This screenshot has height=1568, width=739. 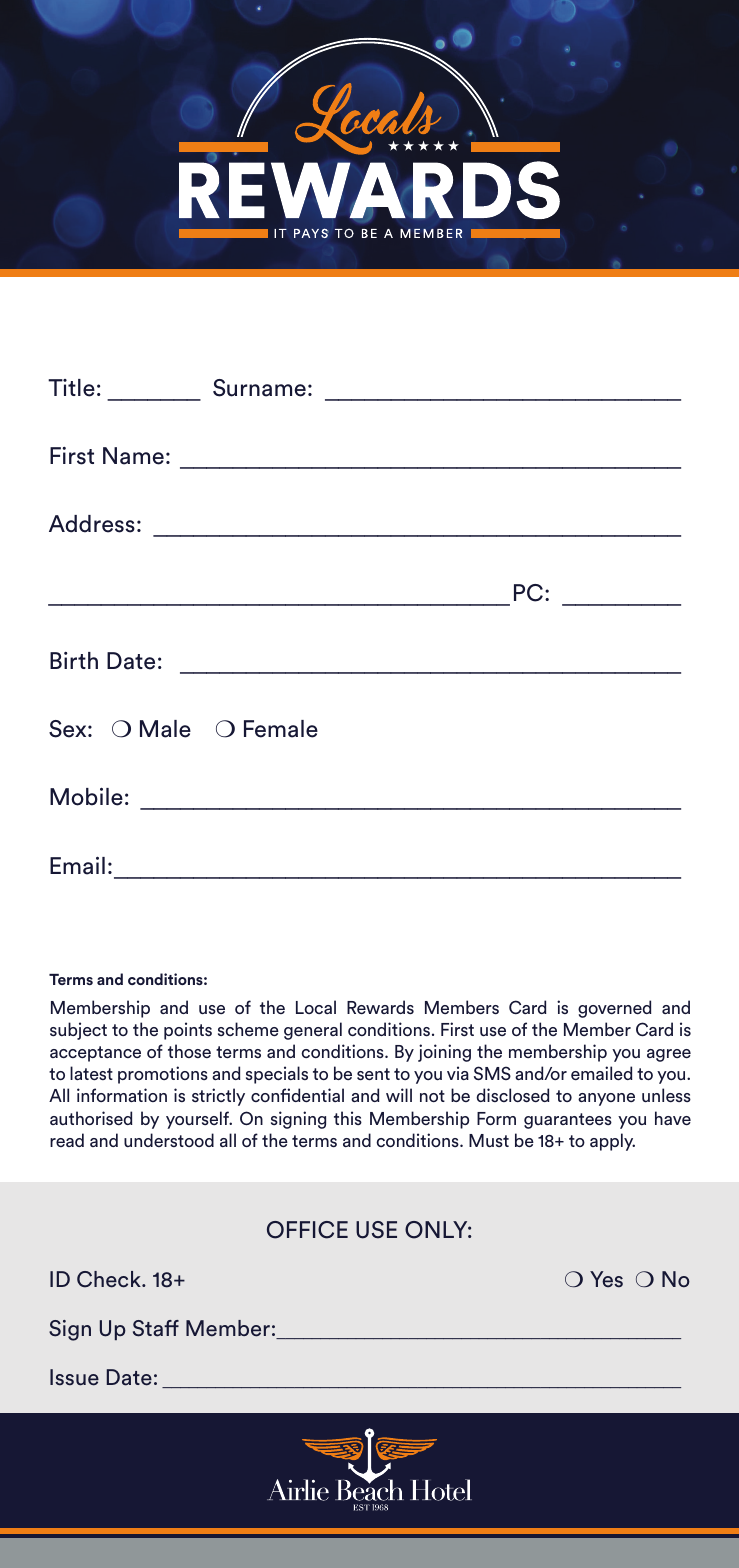 I want to click on OFFICE, so click(x=307, y=1230).
